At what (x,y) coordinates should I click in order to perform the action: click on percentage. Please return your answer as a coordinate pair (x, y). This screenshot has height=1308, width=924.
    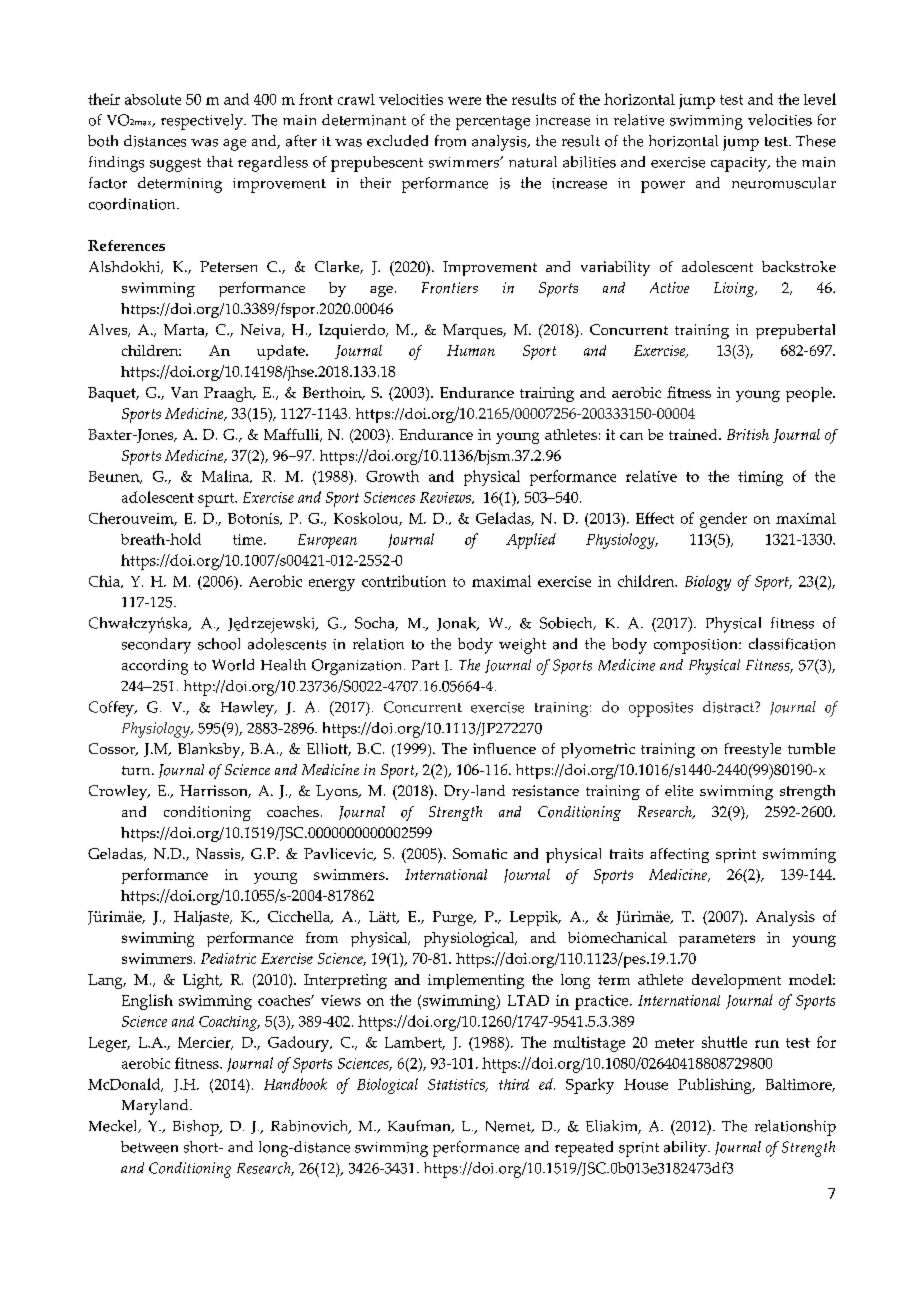
    Looking at the image, I should click on (493, 123).
